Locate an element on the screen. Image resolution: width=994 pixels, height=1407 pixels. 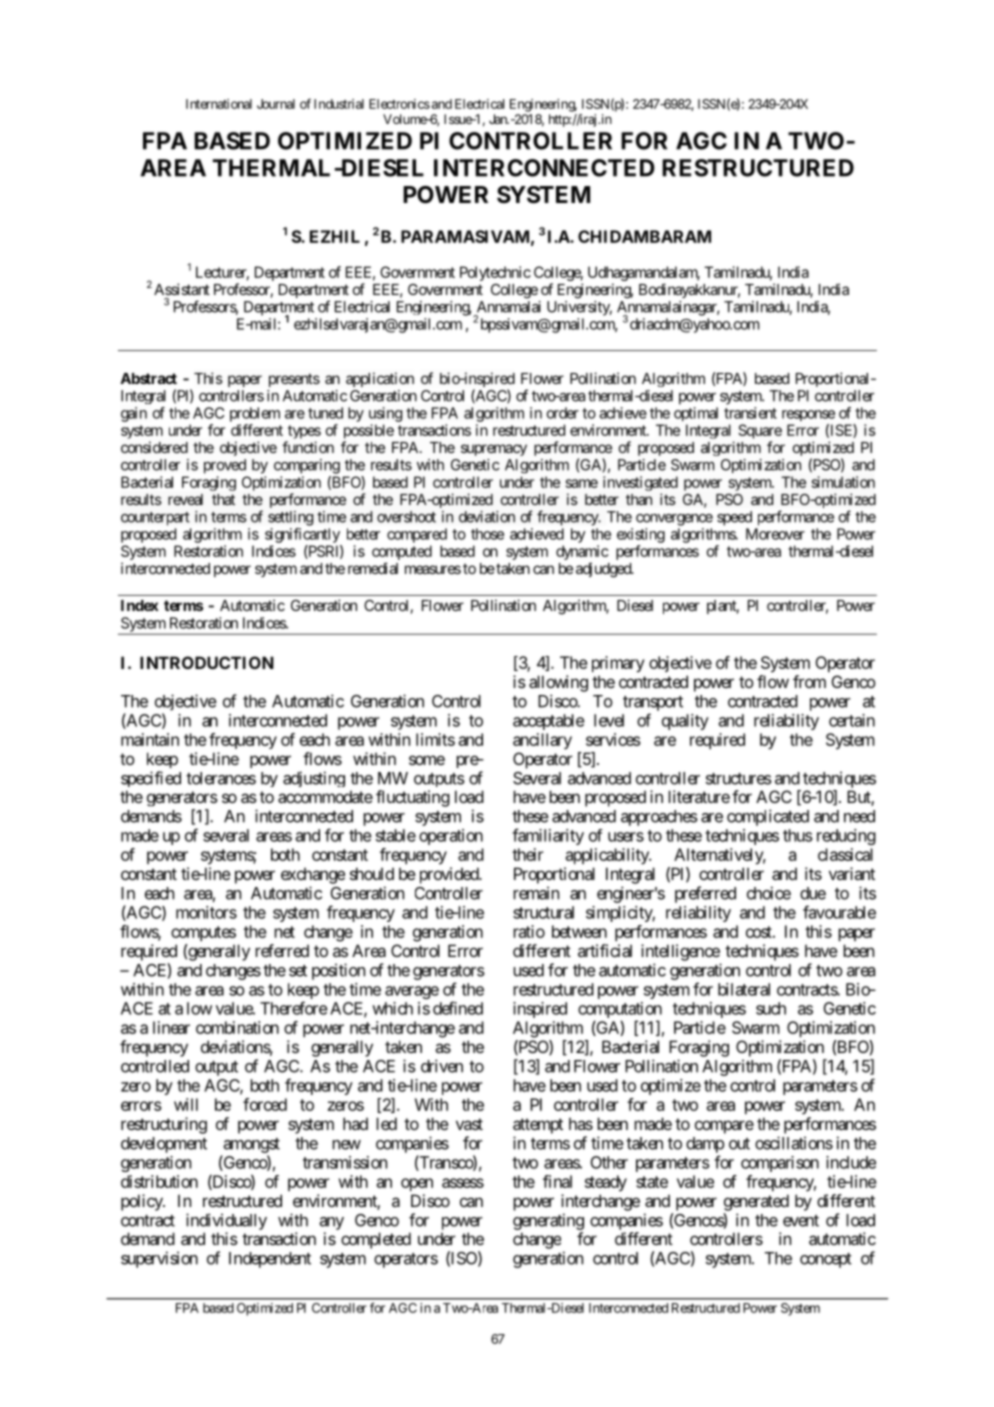
from is located at coordinates (809, 681).
